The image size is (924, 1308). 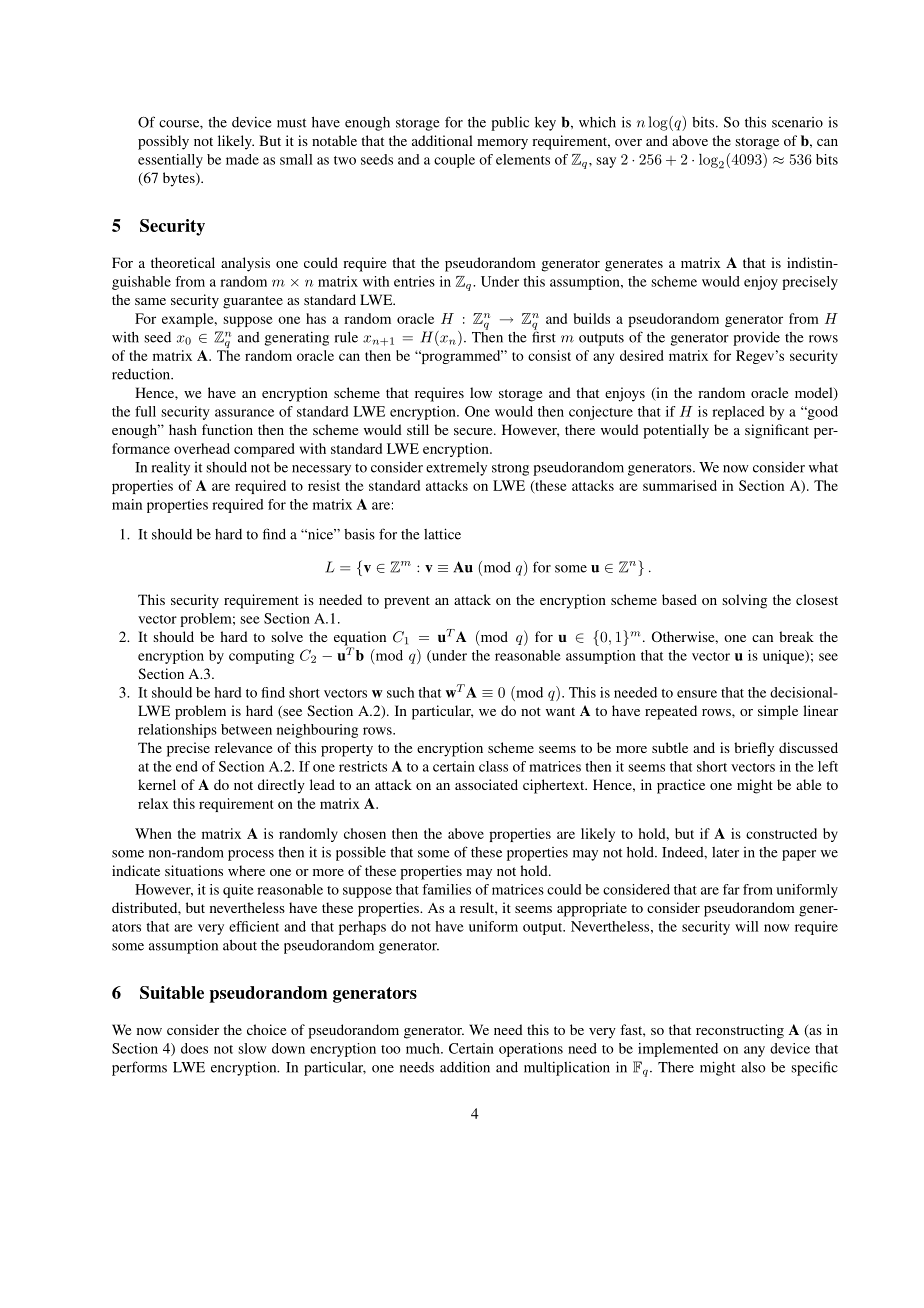 What do you see at coordinates (244, 413) in the image?
I see `assurance` at bounding box center [244, 413].
